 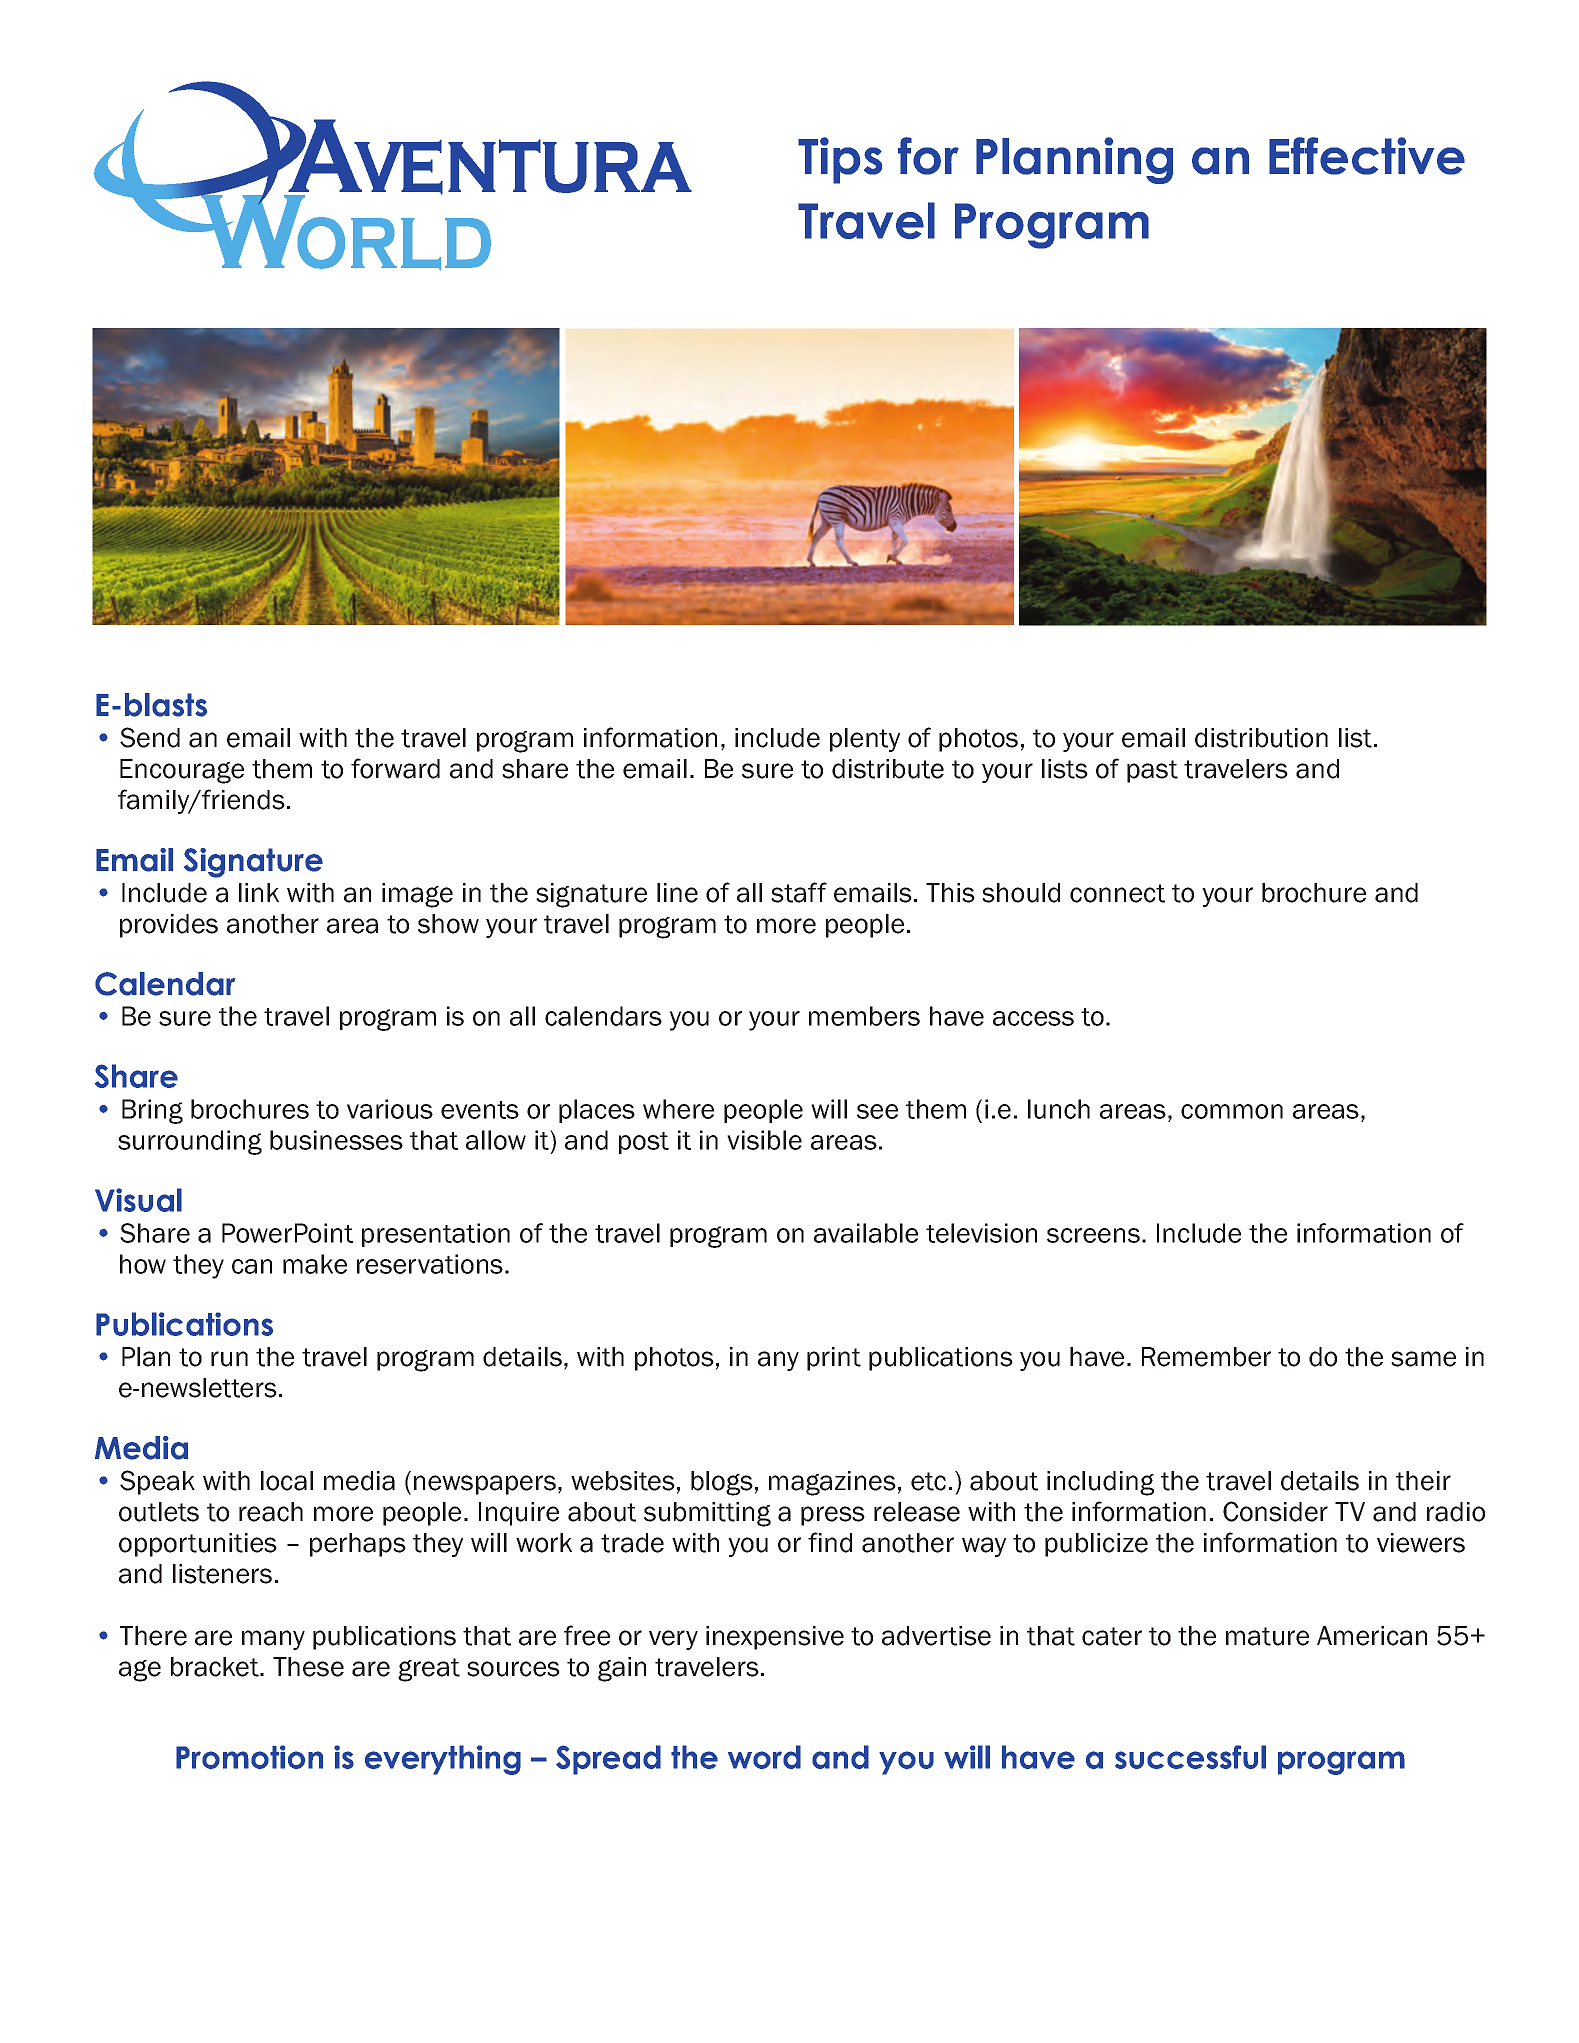 I want to click on print, so click(x=834, y=1359).
